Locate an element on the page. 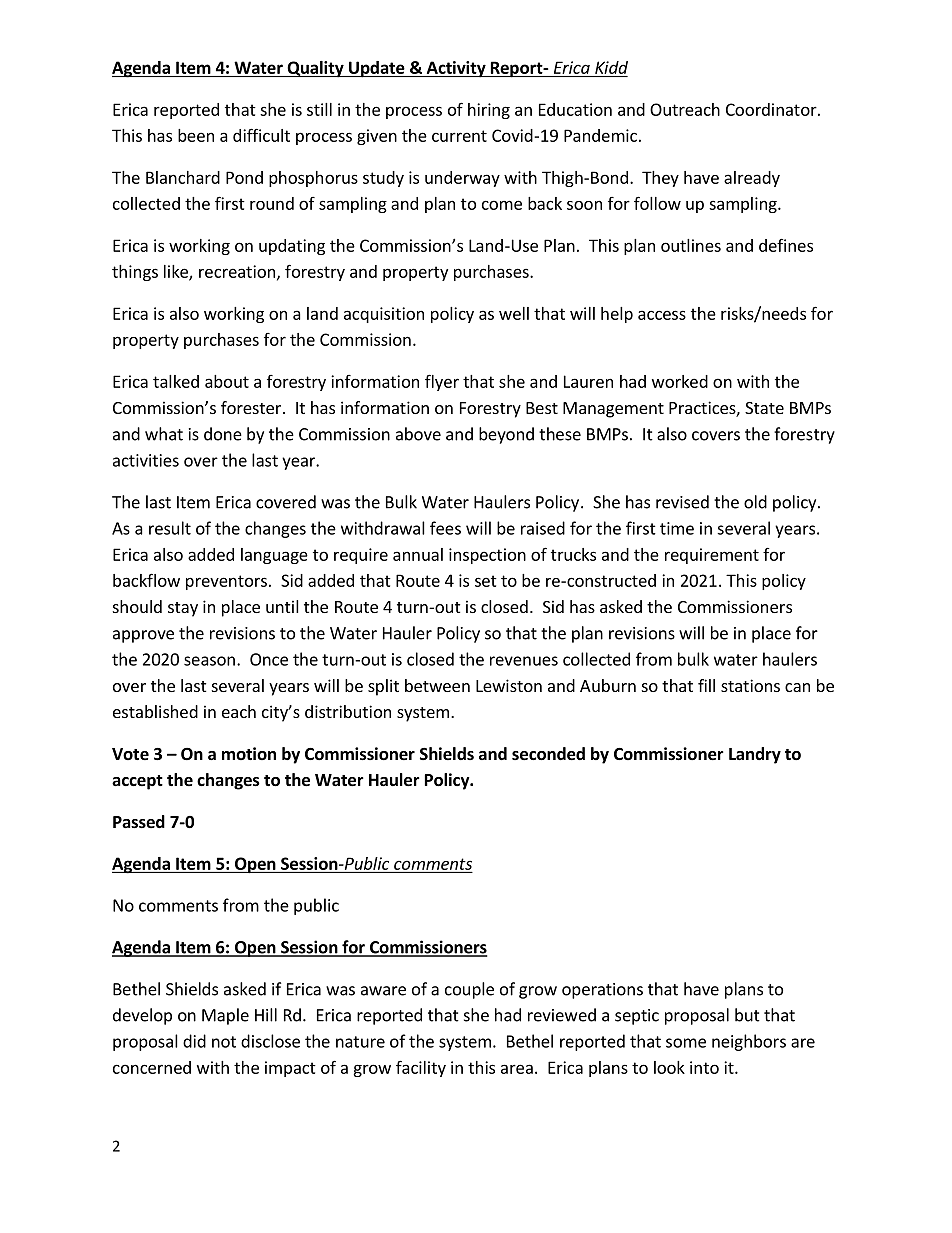 The image size is (952, 1233). not is located at coordinates (224, 1042).
